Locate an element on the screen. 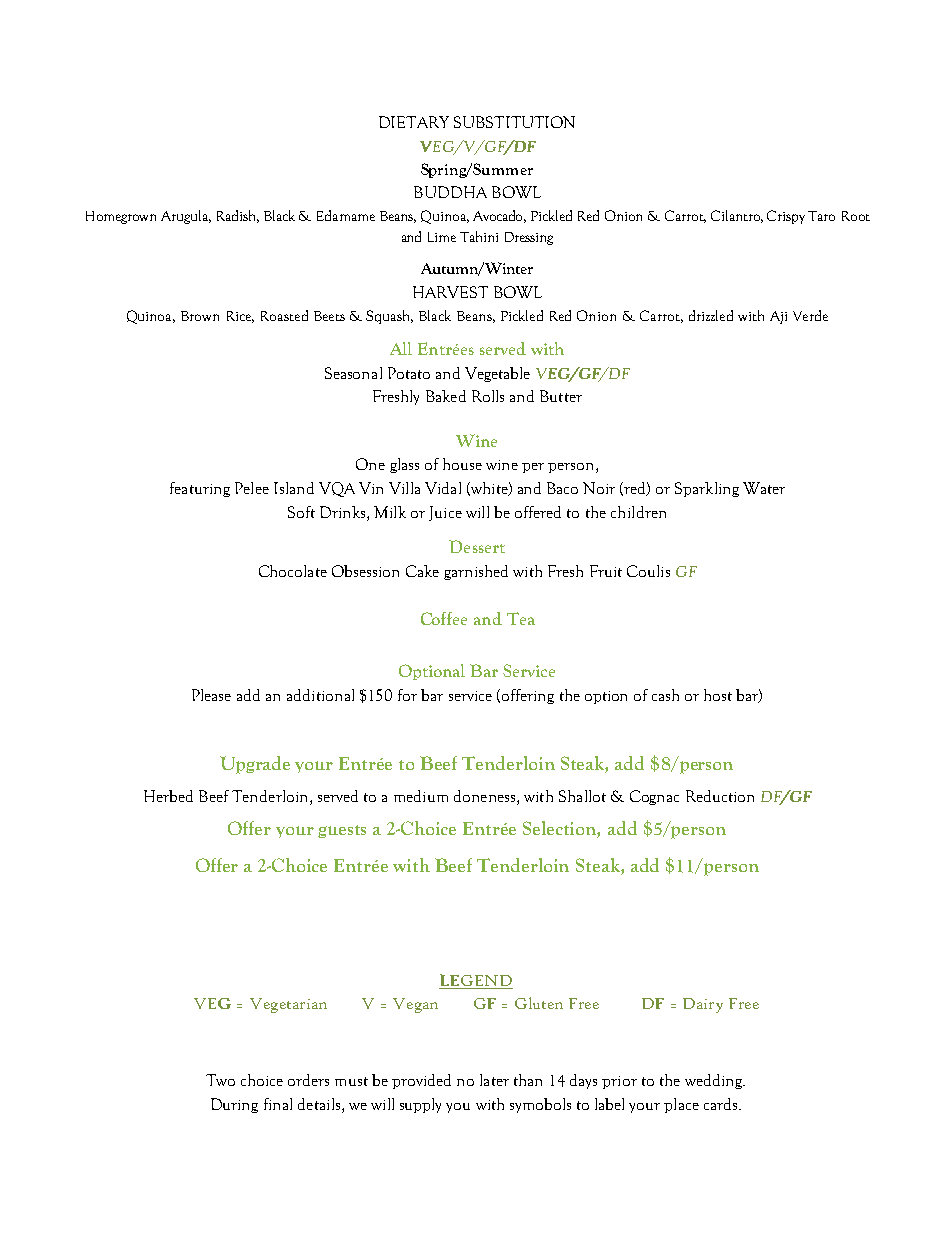 Image resolution: width=952 pixels, height=1233 pixels. host is located at coordinates (718, 695).
